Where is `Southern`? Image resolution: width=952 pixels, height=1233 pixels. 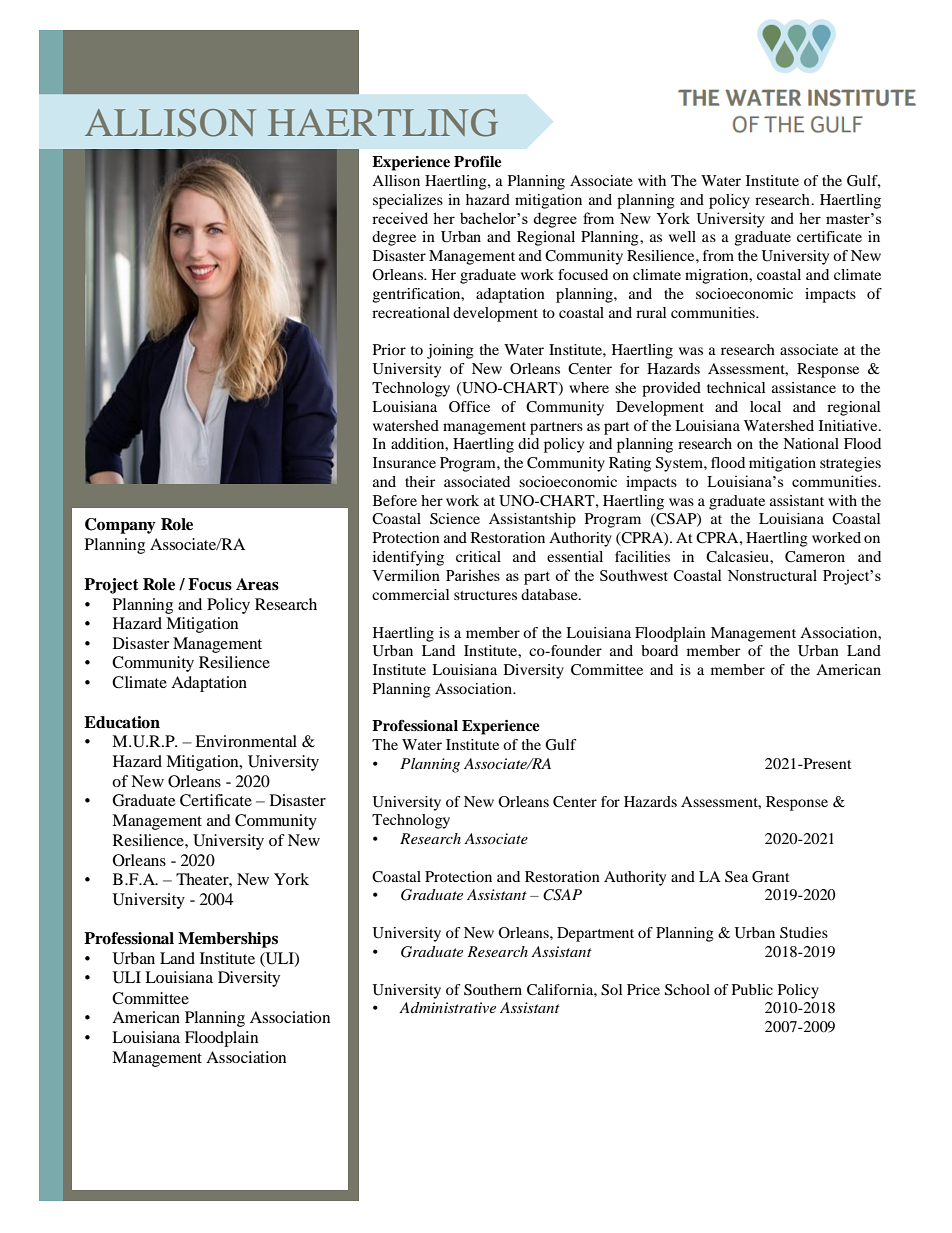
Southern is located at coordinates (493, 990).
